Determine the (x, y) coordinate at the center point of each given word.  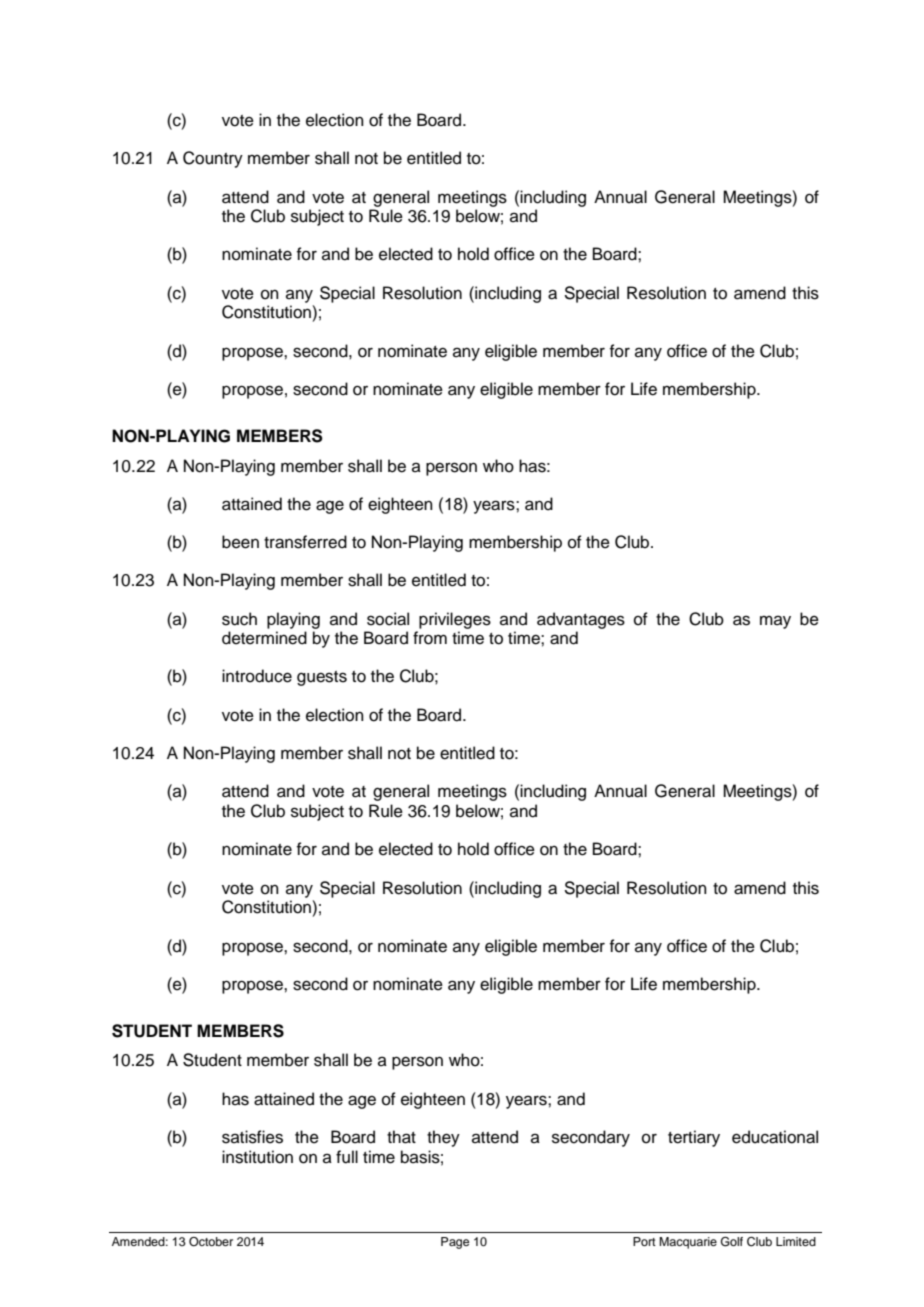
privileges (455, 620)
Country (213, 159)
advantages (581, 620)
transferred (305, 542)
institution (257, 1157)
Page (455, 1243)
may (775, 622)
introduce (257, 676)
